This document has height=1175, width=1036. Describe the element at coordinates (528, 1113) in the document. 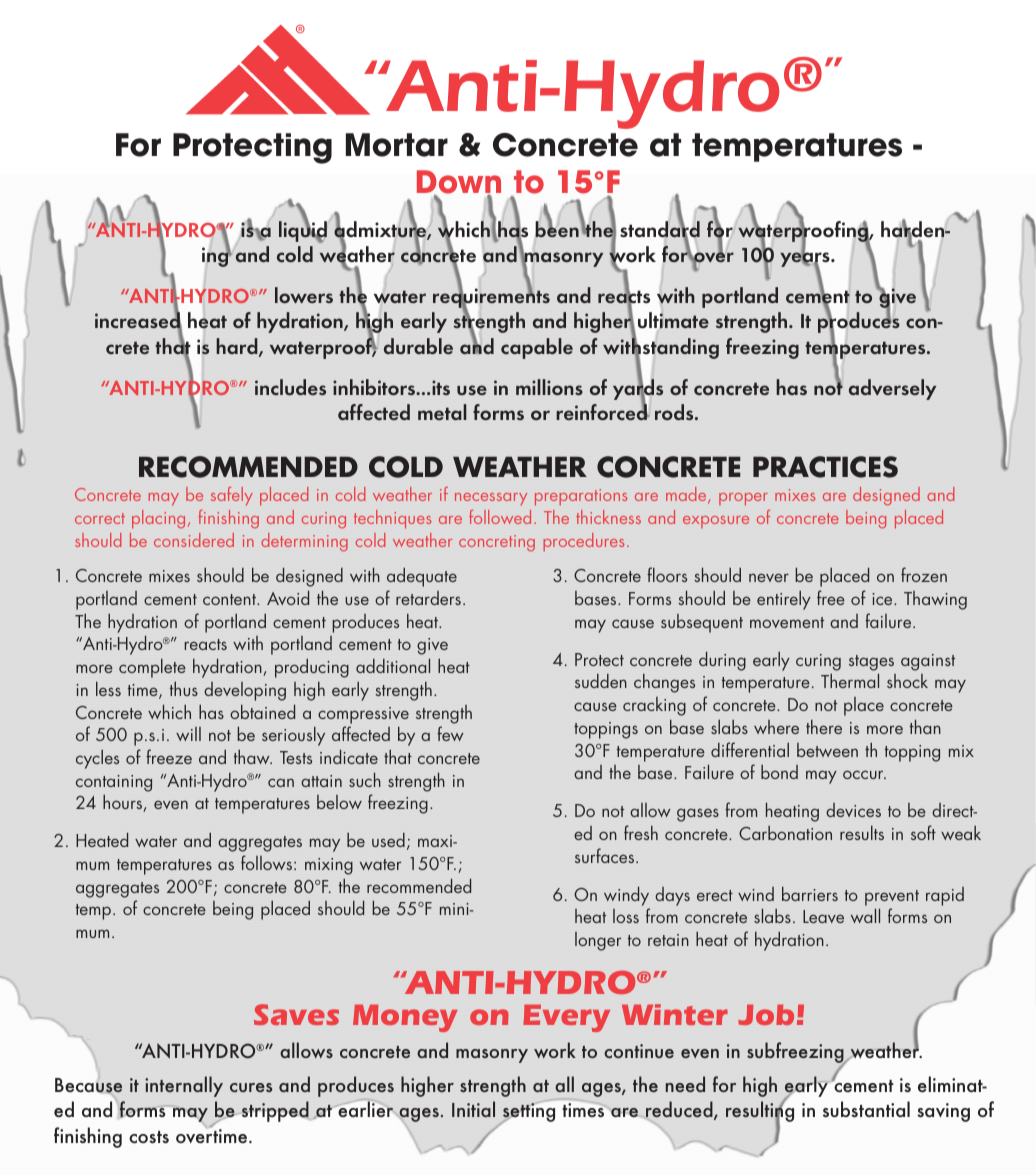

I see `setting` at that location.
